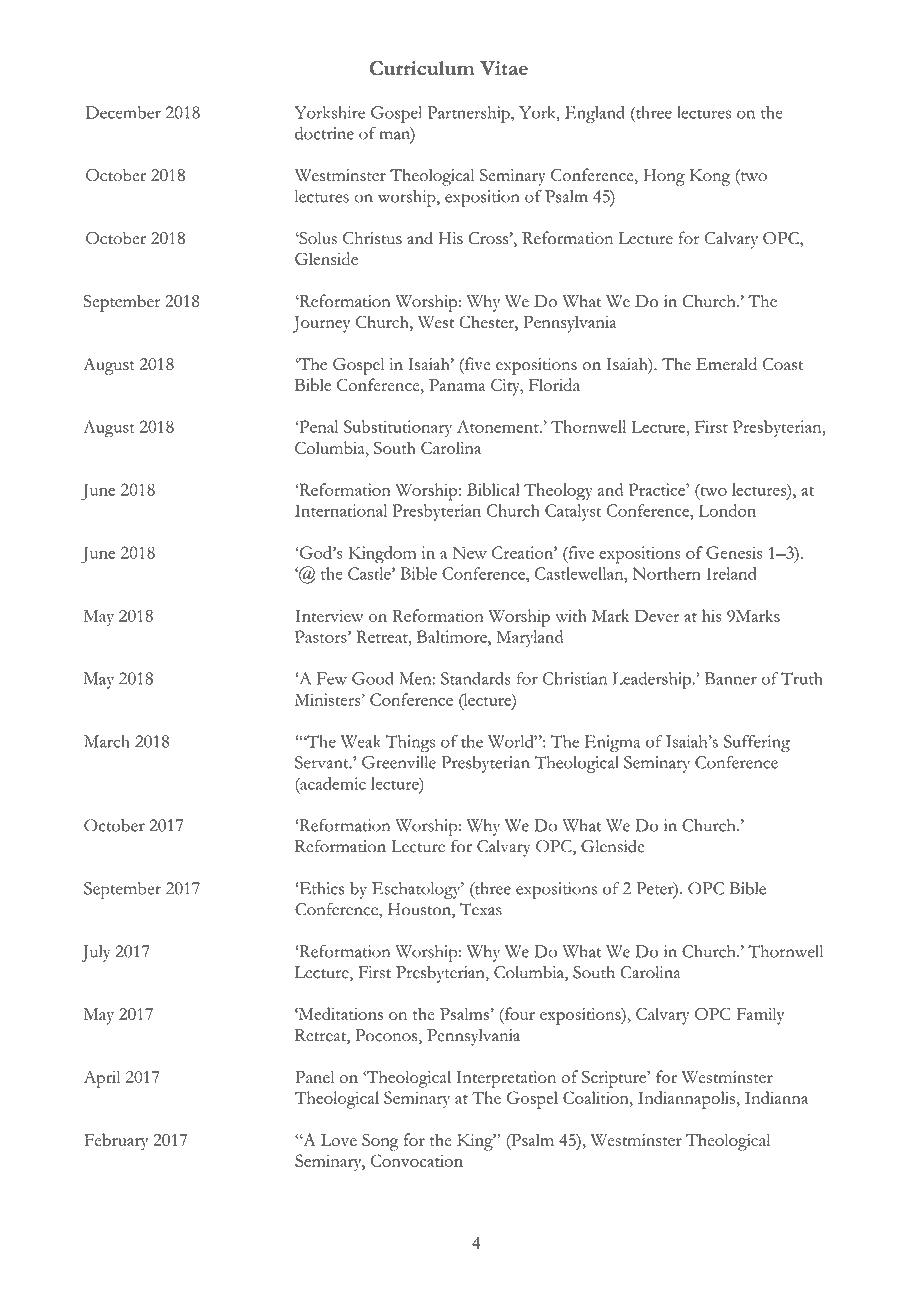  I want to click on Suffering, so click(757, 743).
